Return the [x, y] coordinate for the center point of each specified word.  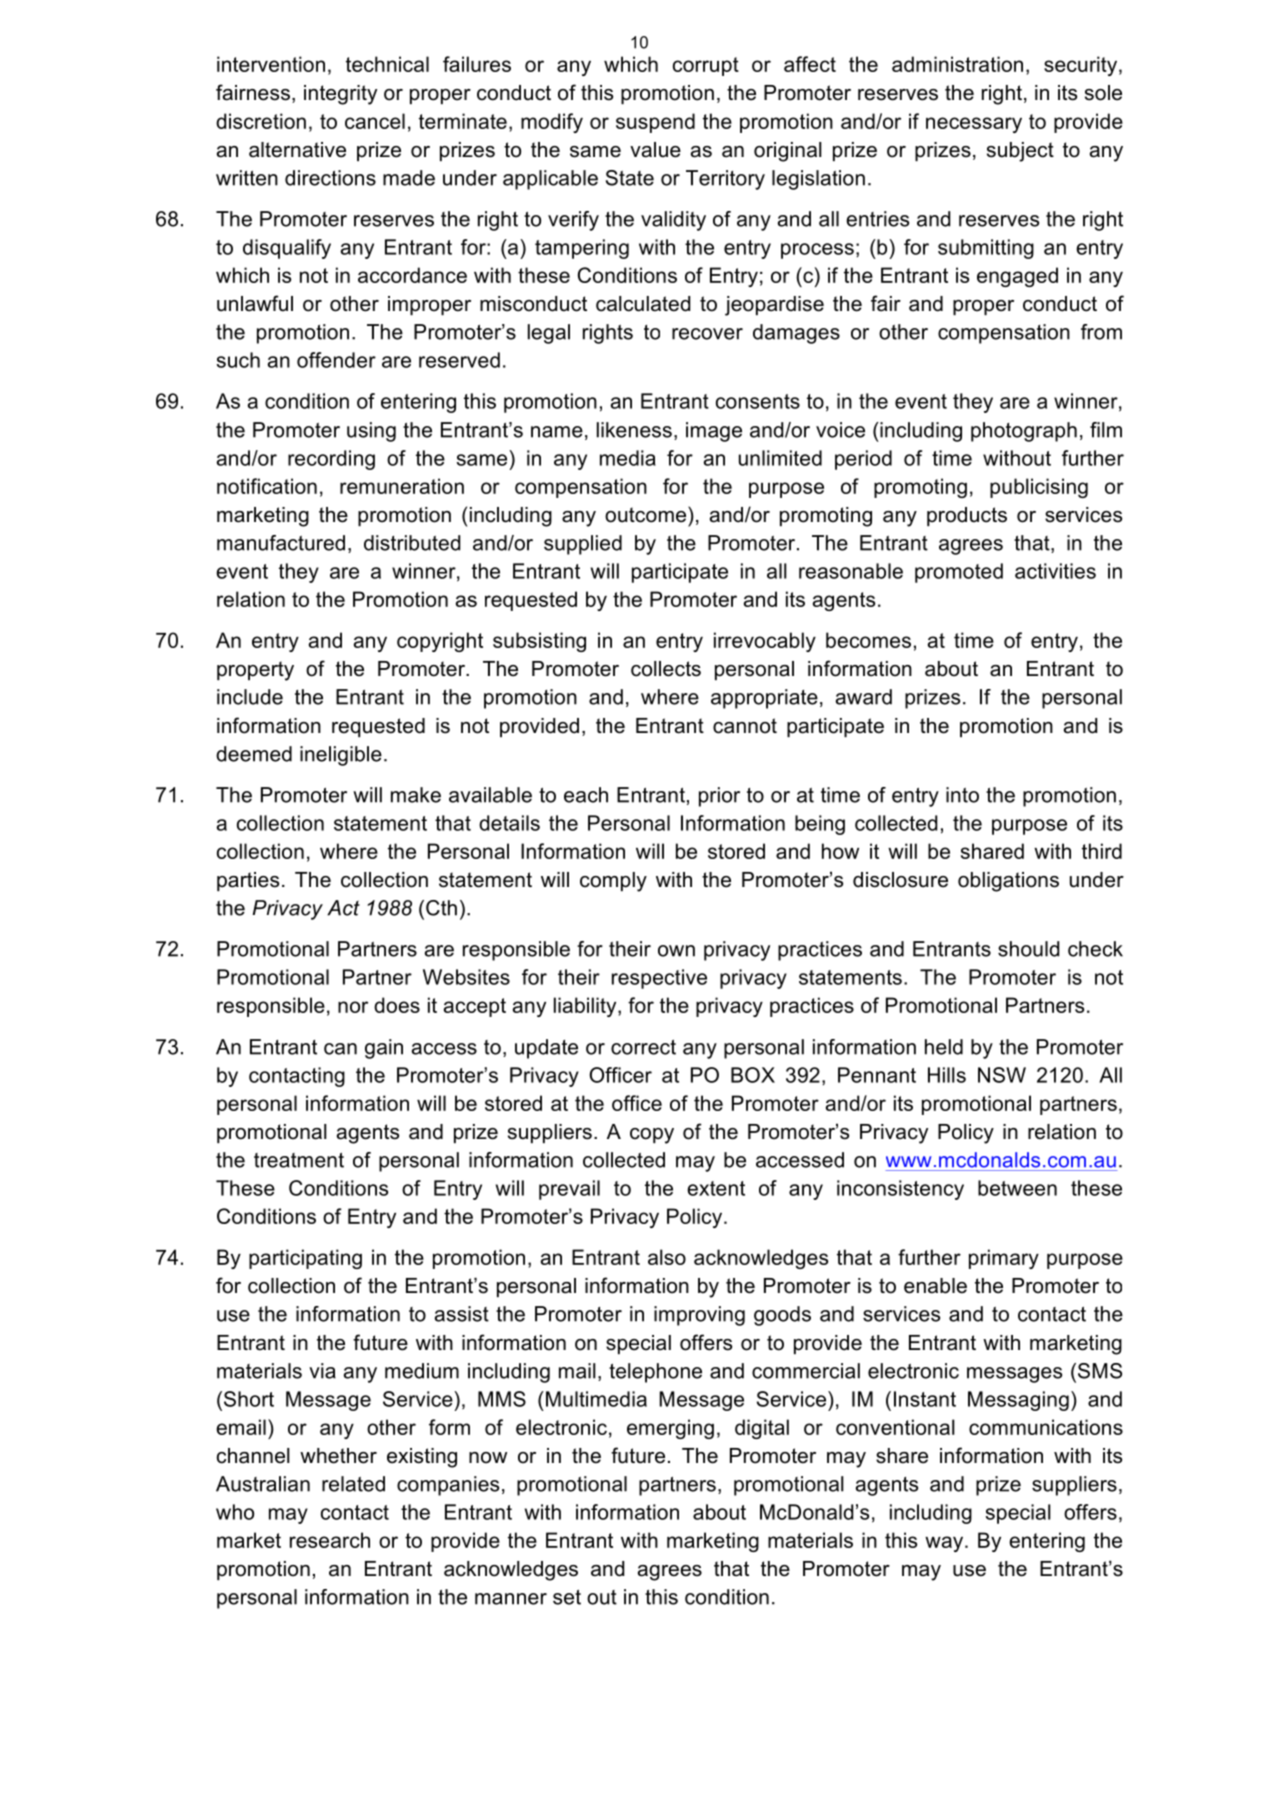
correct [643, 1047]
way [945, 1544]
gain [384, 1049]
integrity [340, 95]
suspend [655, 123]
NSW [1002, 1075]
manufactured [281, 543]
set [567, 1597]
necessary [974, 125]
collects [666, 669]
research [330, 1540]
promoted [959, 573]
